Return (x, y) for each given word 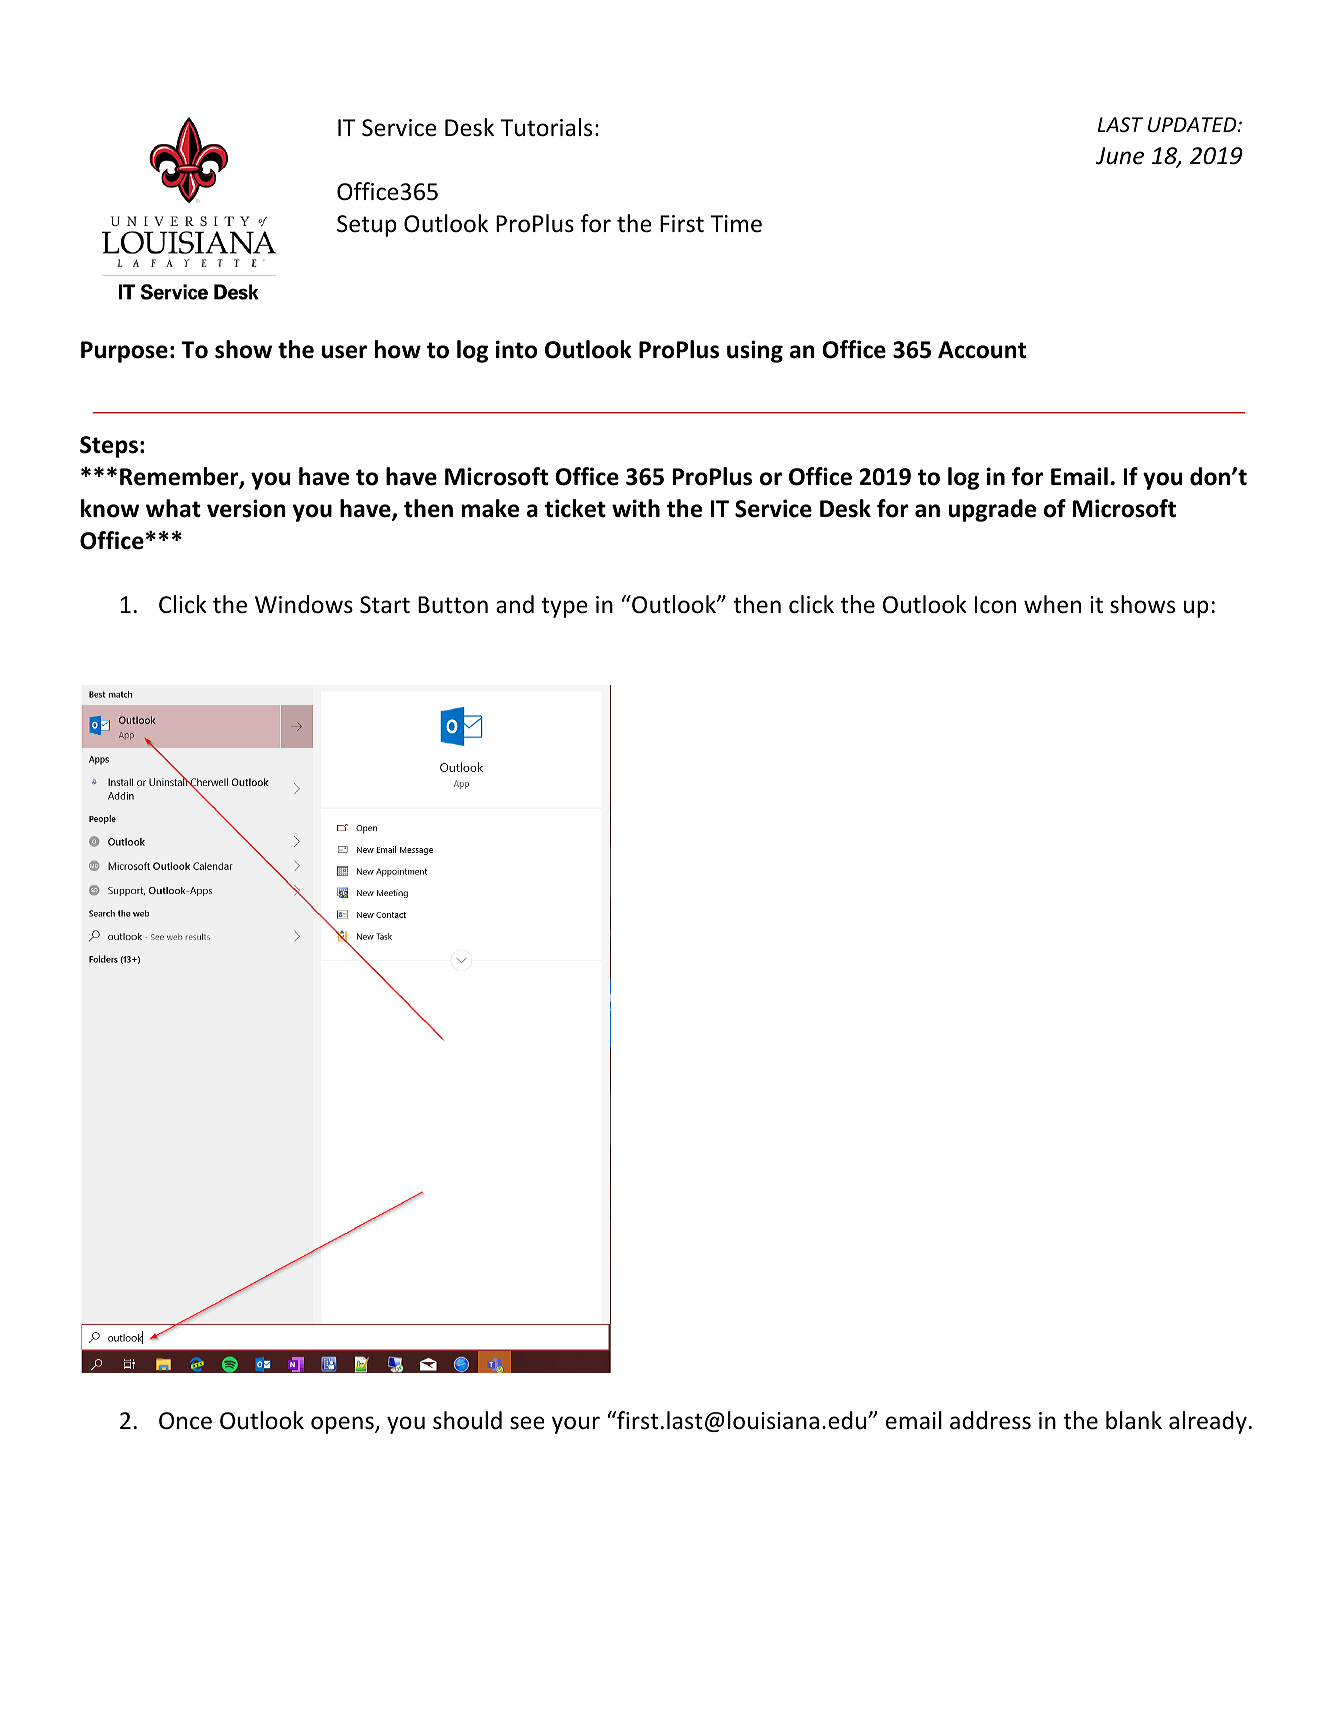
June (1120, 156)
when (1052, 604)
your (576, 1425)
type (564, 607)
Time (736, 224)
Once (185, 1421)
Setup (367, 226)
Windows (304, 604)
